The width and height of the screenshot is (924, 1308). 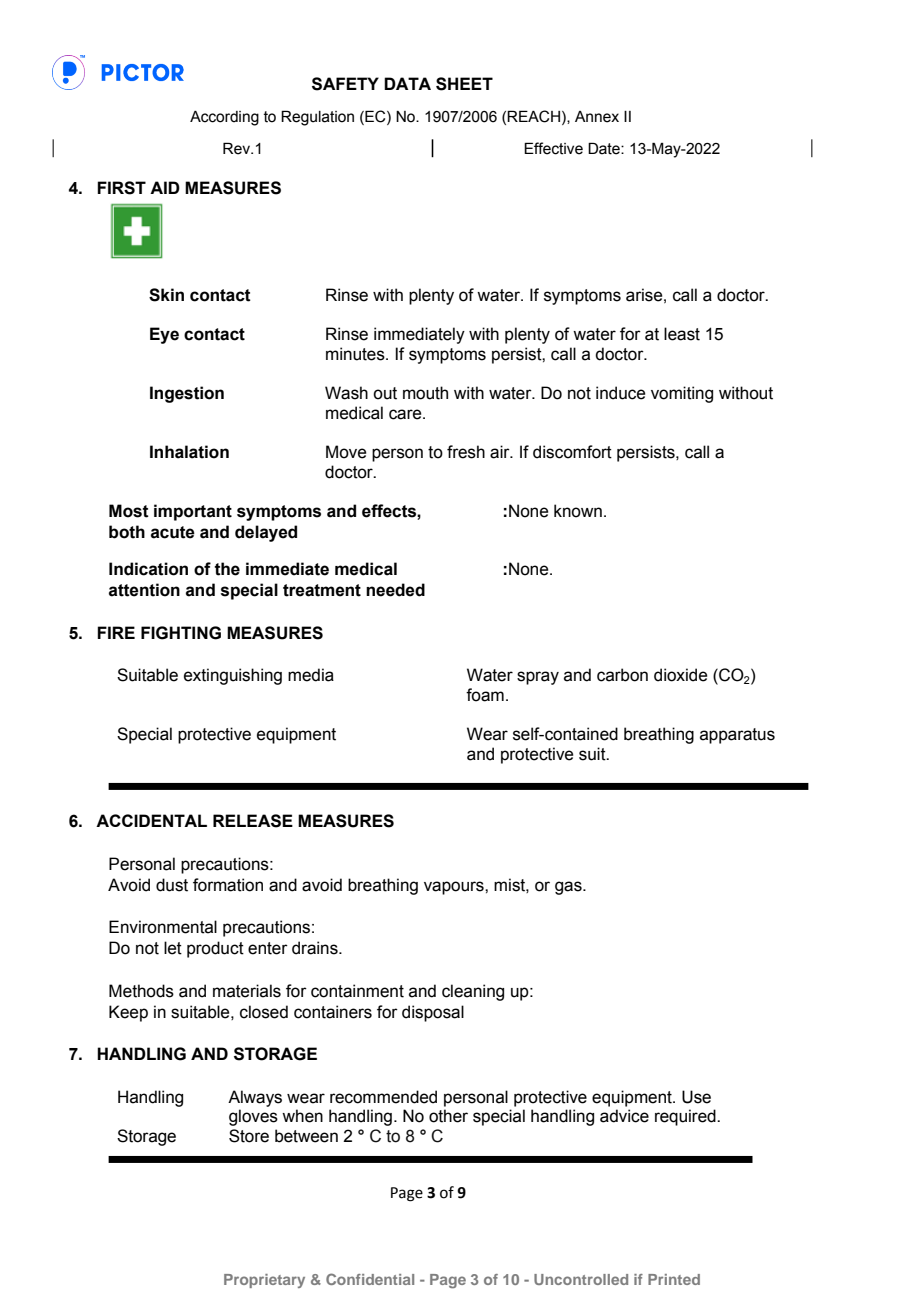 I want to click on ACCIDENTAL, so click(x=151, y=820).
